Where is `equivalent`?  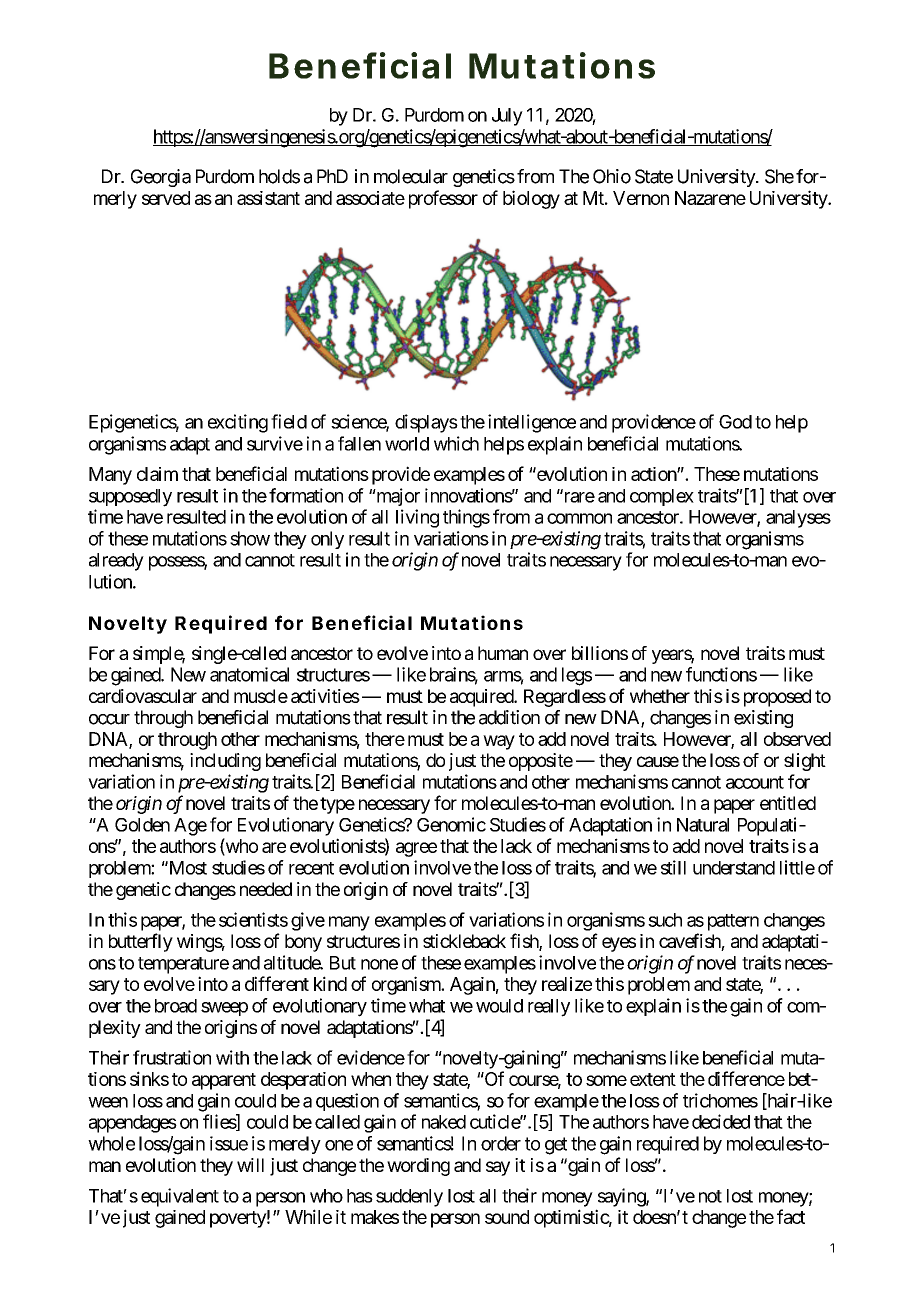 equivalent is located at coordinates (180, 1197).
